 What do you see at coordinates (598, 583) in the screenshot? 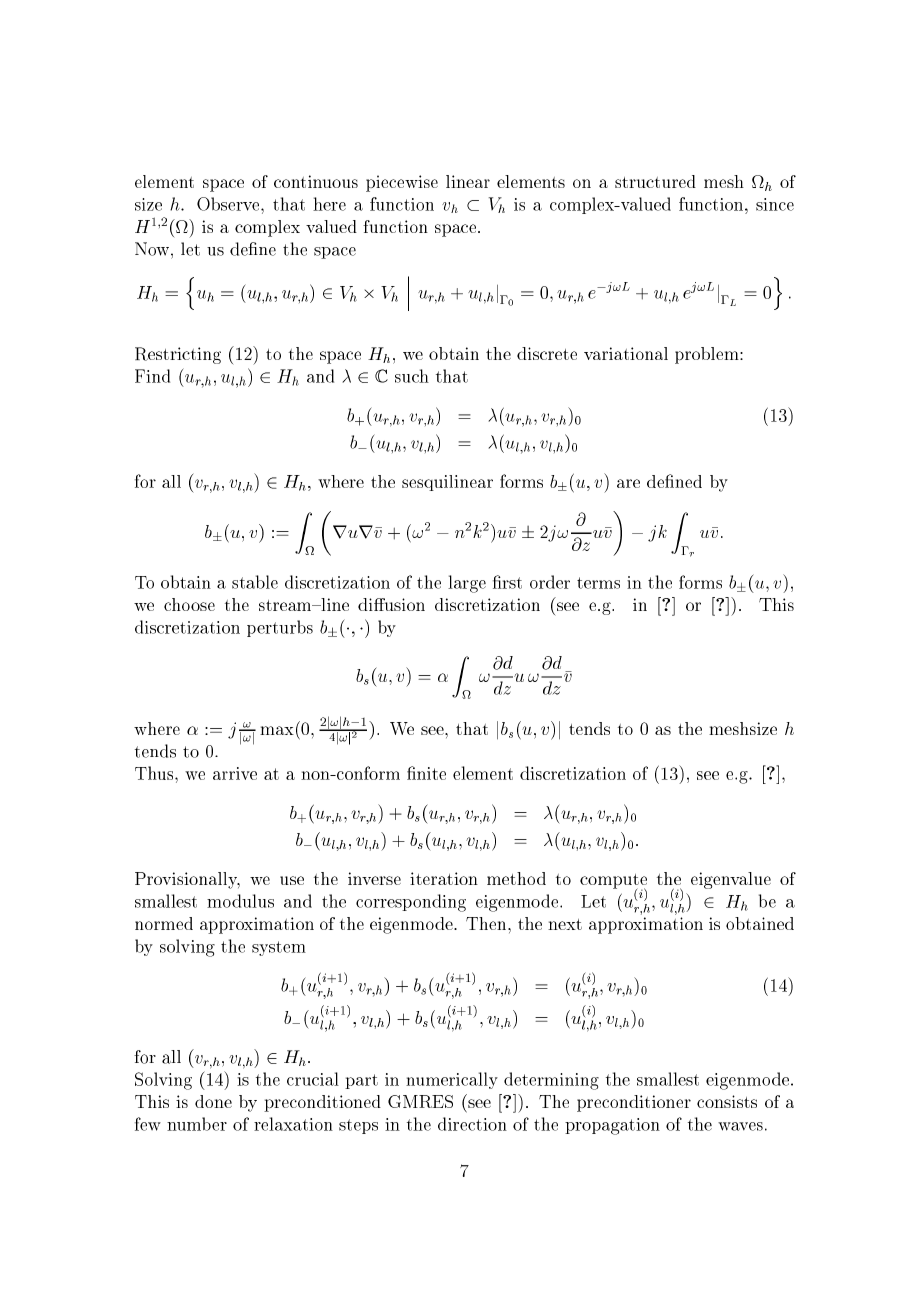
I see `terms` at bounding box center [598, 583].
